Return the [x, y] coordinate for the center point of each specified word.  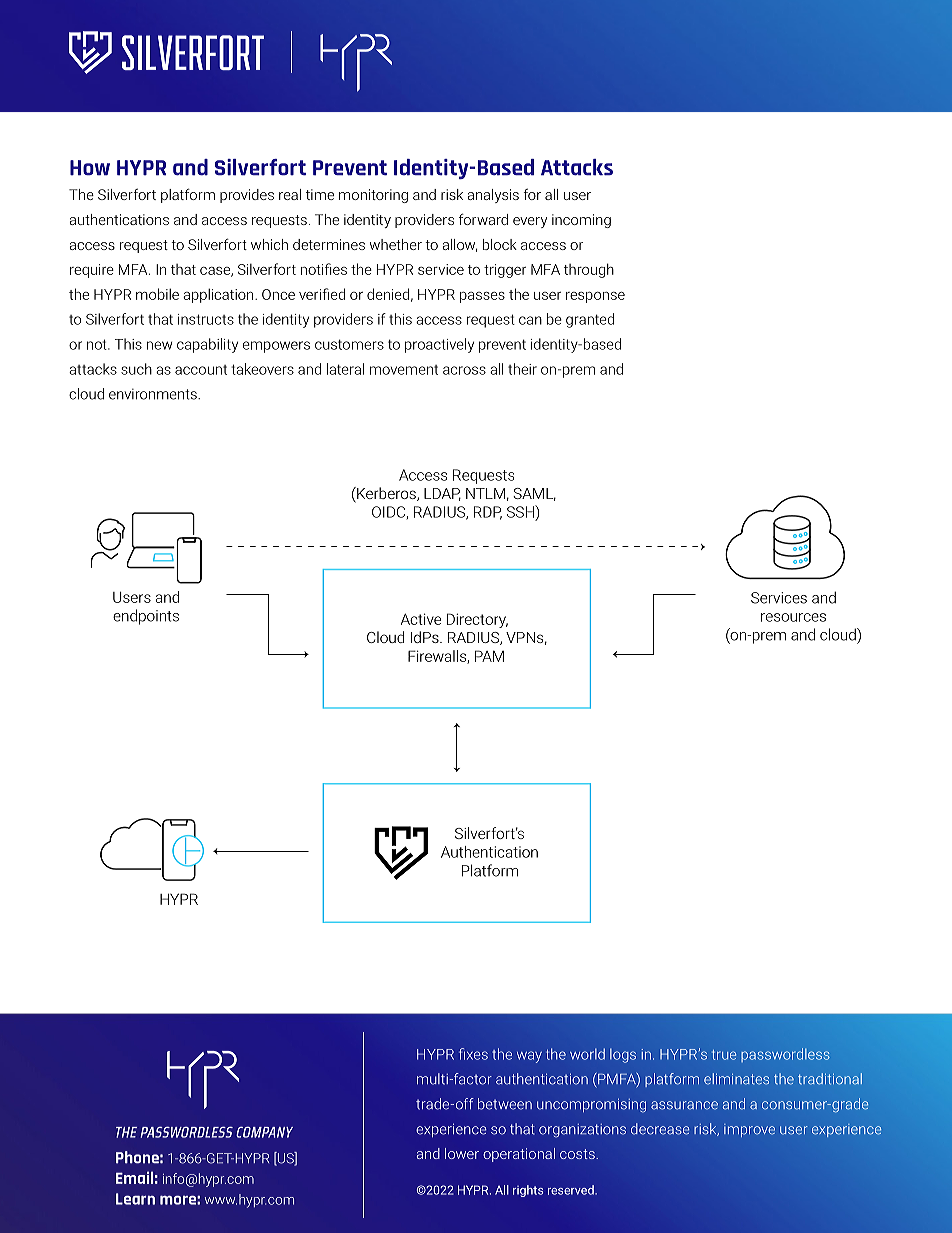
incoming [581, 221]
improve [749, 1130]
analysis [493, 196]
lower [462, 1153]
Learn [135, 1199]
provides [247, 196]
